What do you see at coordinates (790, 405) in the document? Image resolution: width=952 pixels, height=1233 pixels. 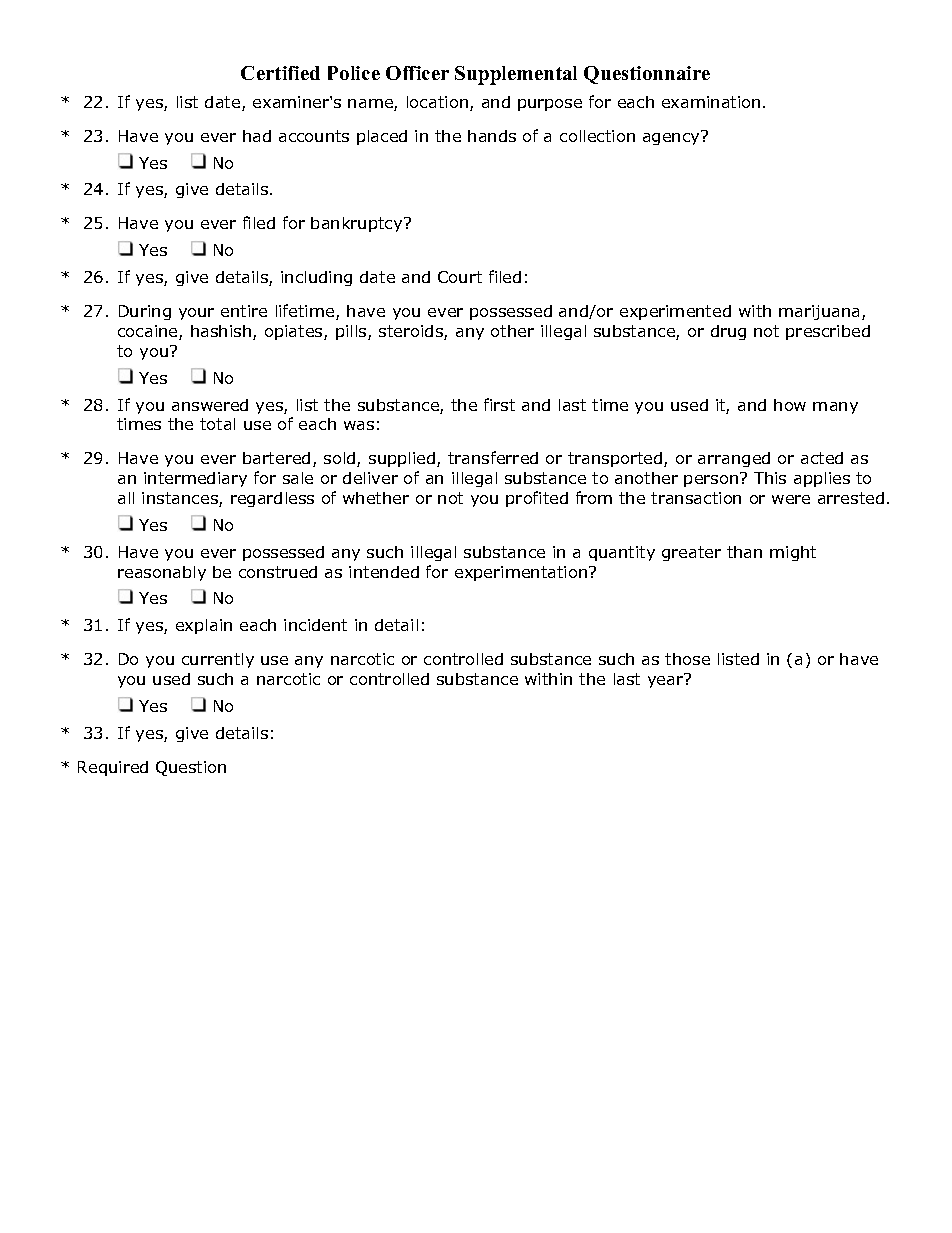 I see `how` at bounding box center [790, 405].
